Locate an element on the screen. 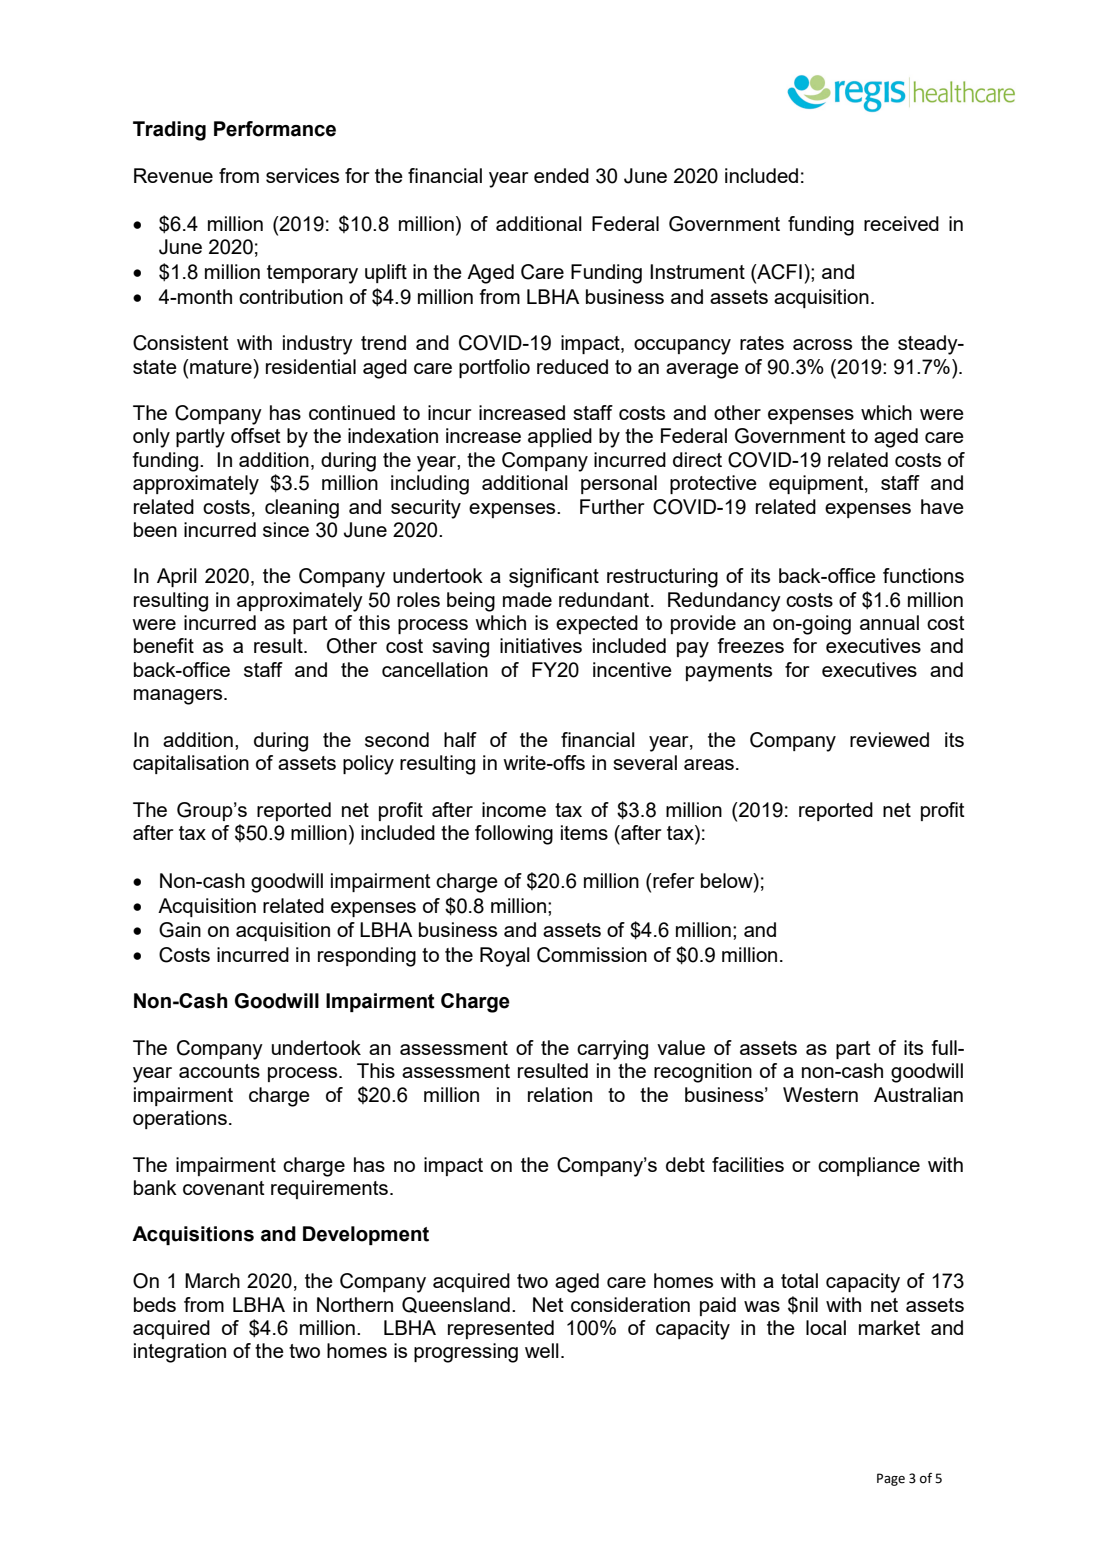  capitalisation is located at coordinates (191, 764).
